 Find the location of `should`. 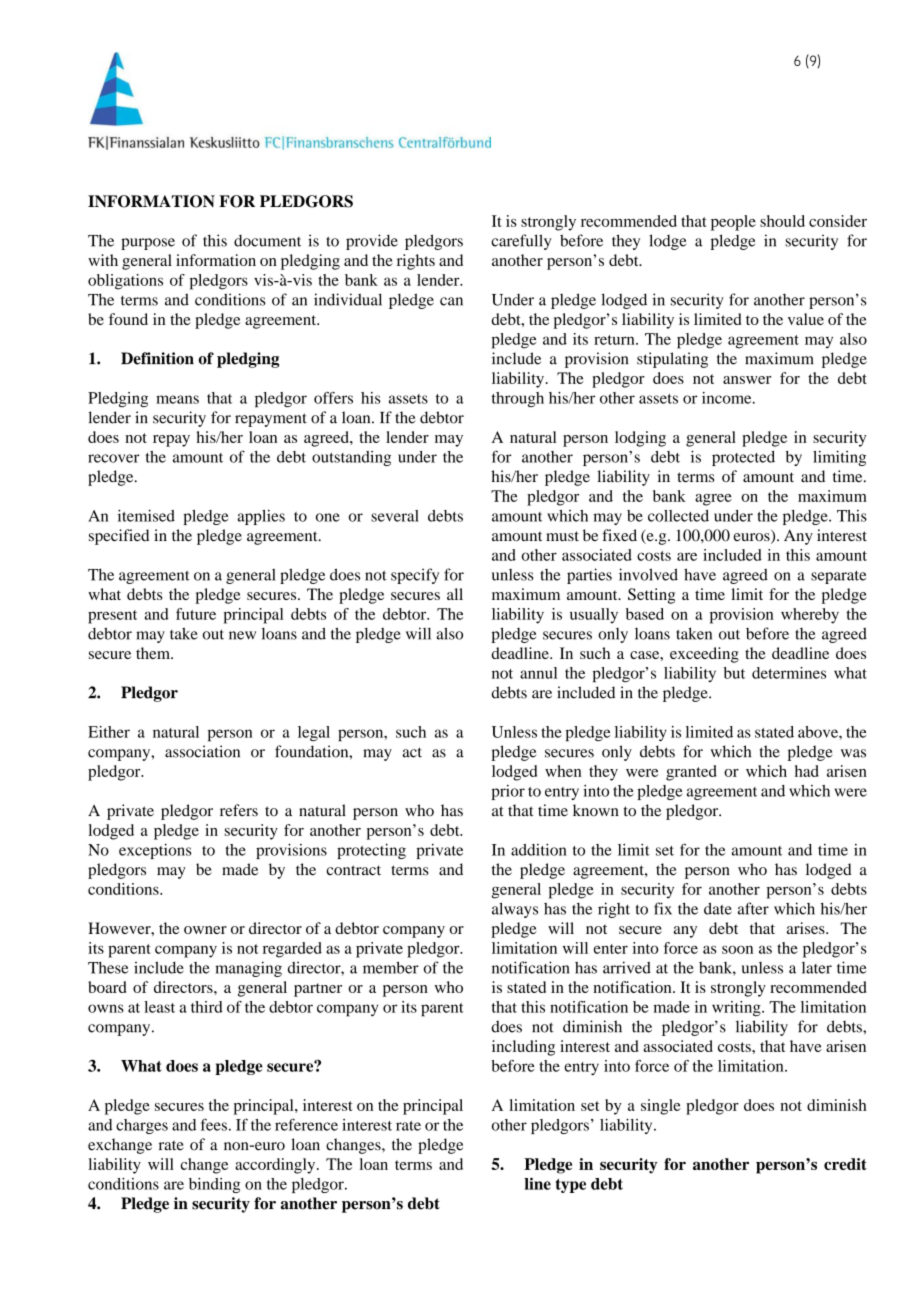

should is located at coordinates (782, 221).
